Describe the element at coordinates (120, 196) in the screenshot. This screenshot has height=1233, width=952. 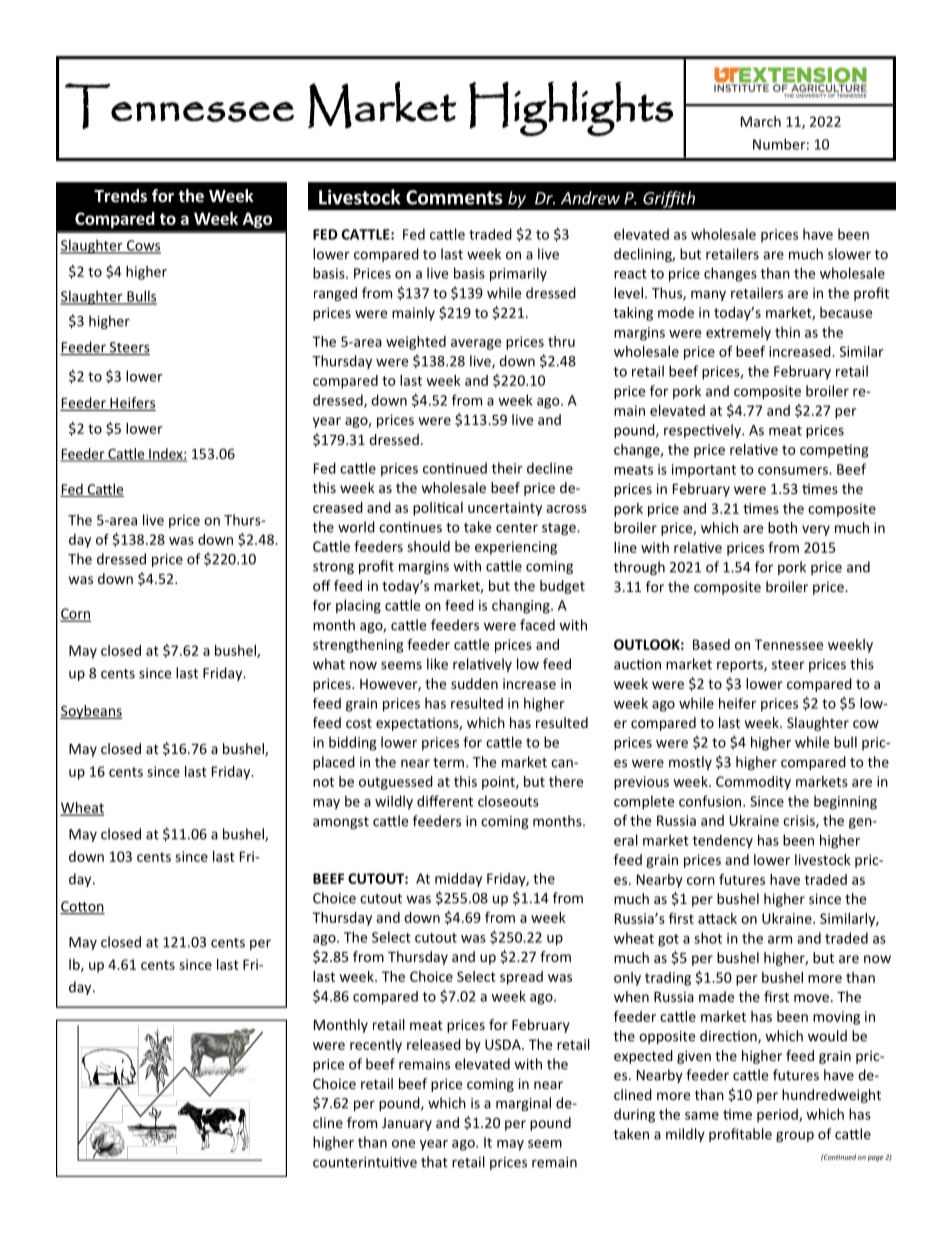
I see `Trends` at that location.
